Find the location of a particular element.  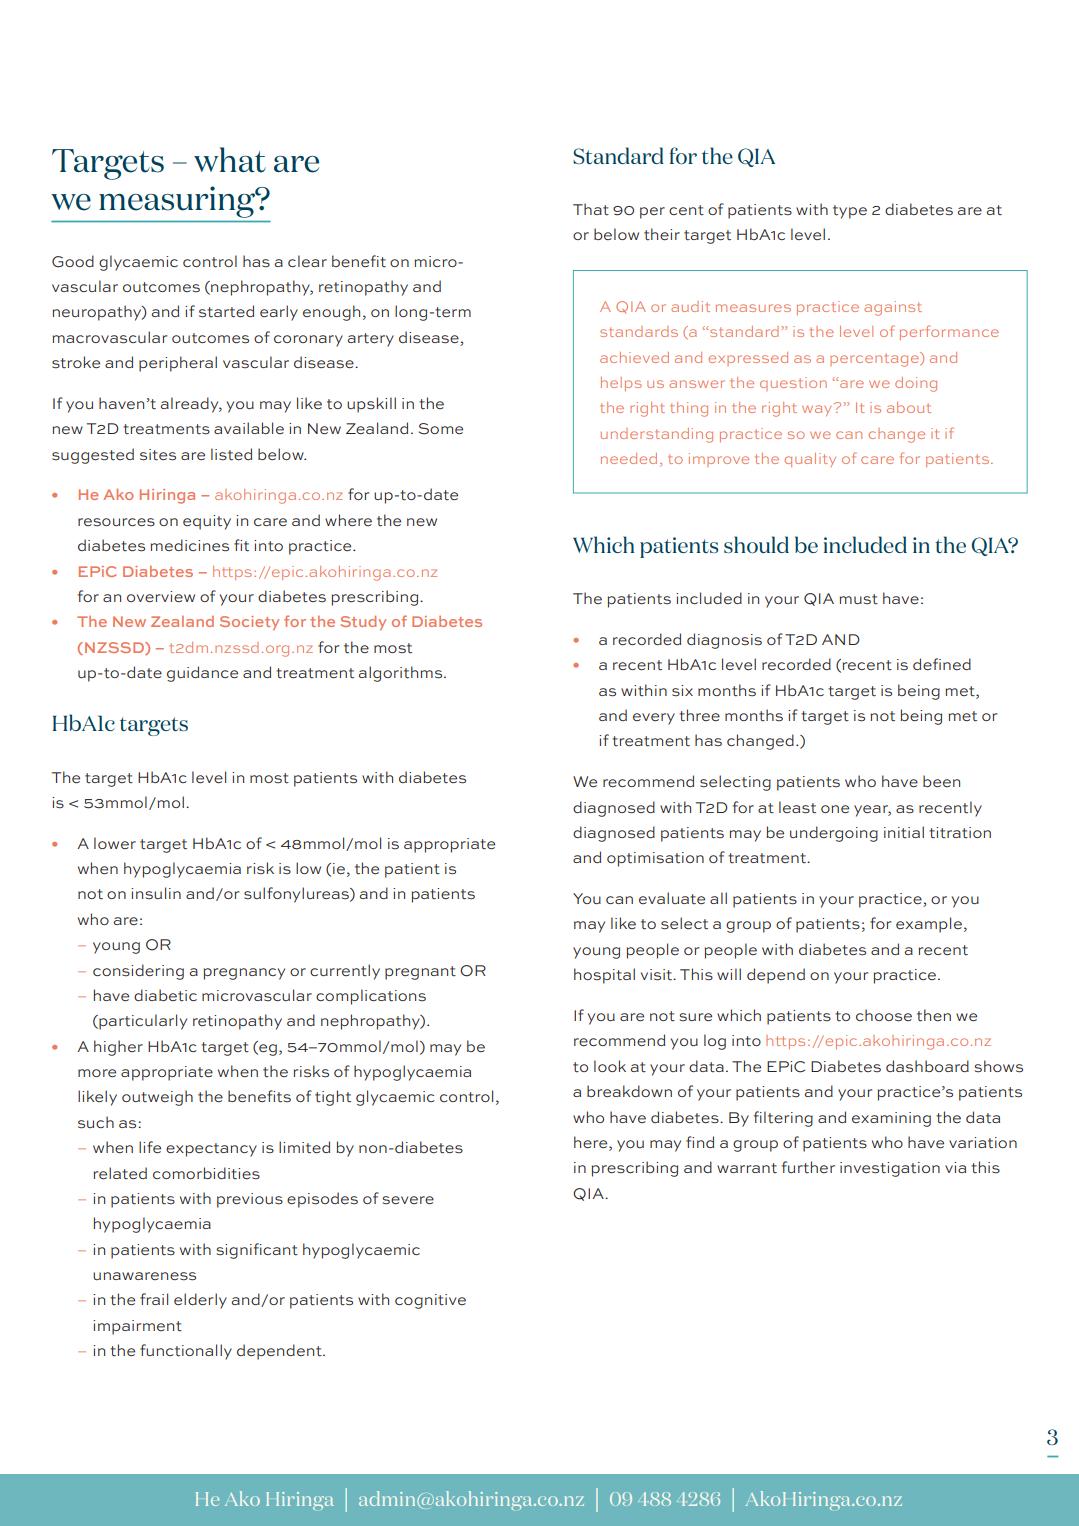

algorithms is located at coordinates (402, 674).
